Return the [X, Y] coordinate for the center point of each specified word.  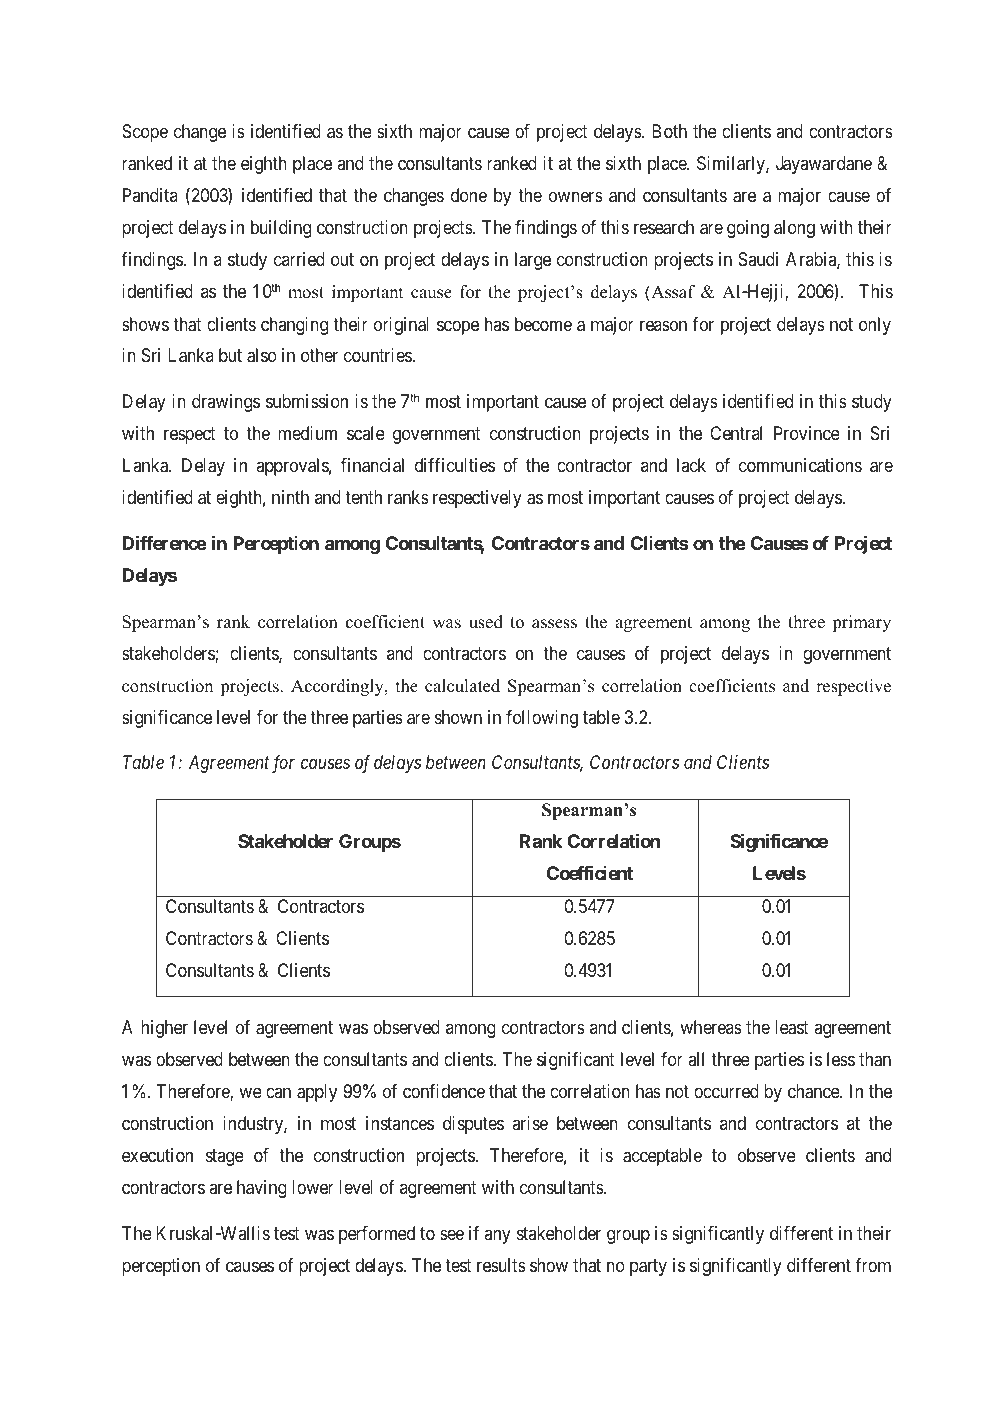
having [262, 1189]
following [542, 719]
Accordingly [338, 687]
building [281, 229]
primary [861, 623]
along [794, 229]
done [469, 195]
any [497, 1236]
